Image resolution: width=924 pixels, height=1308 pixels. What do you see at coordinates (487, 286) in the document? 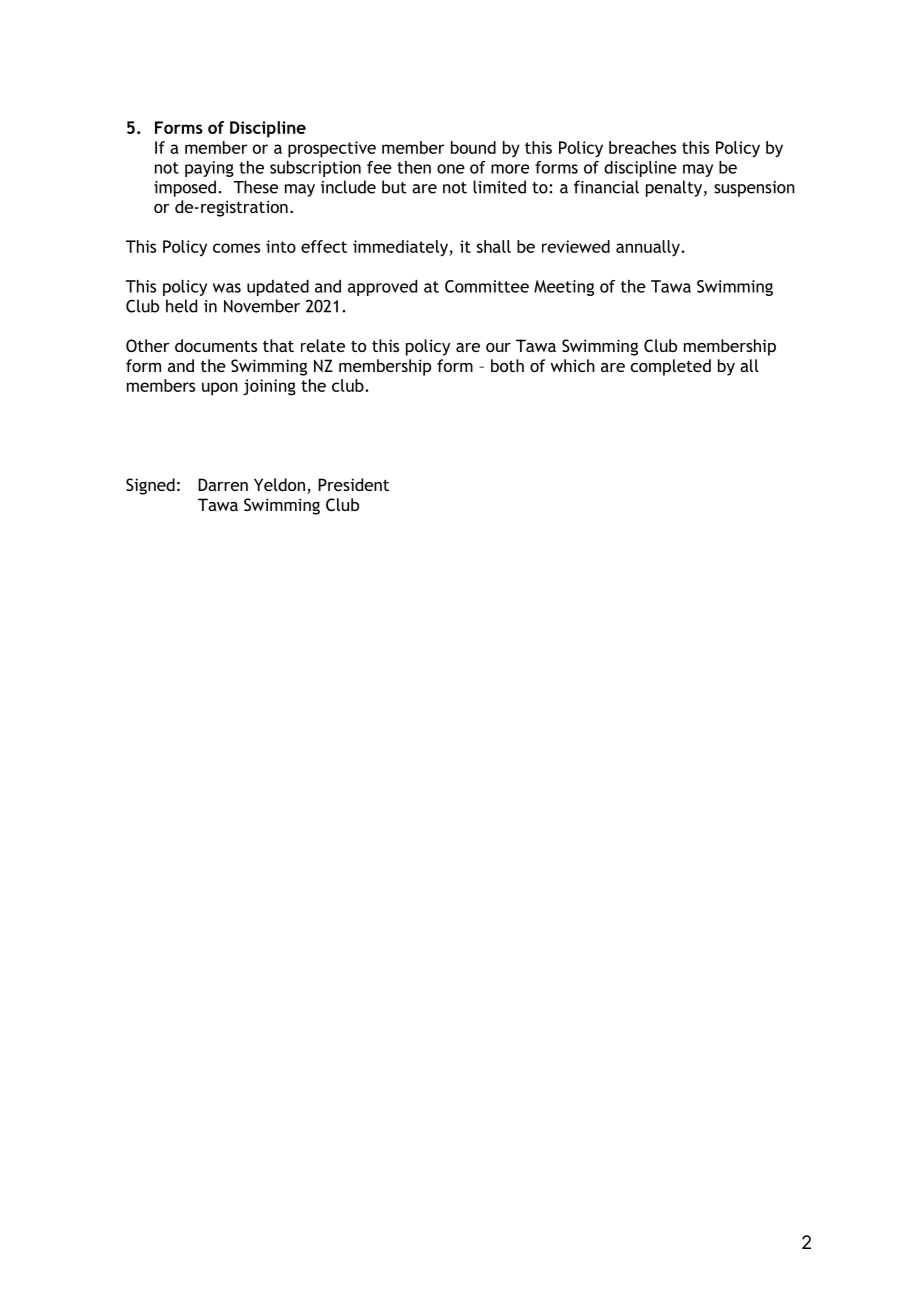
I see `Committee` at bounding box center [487, 286].
